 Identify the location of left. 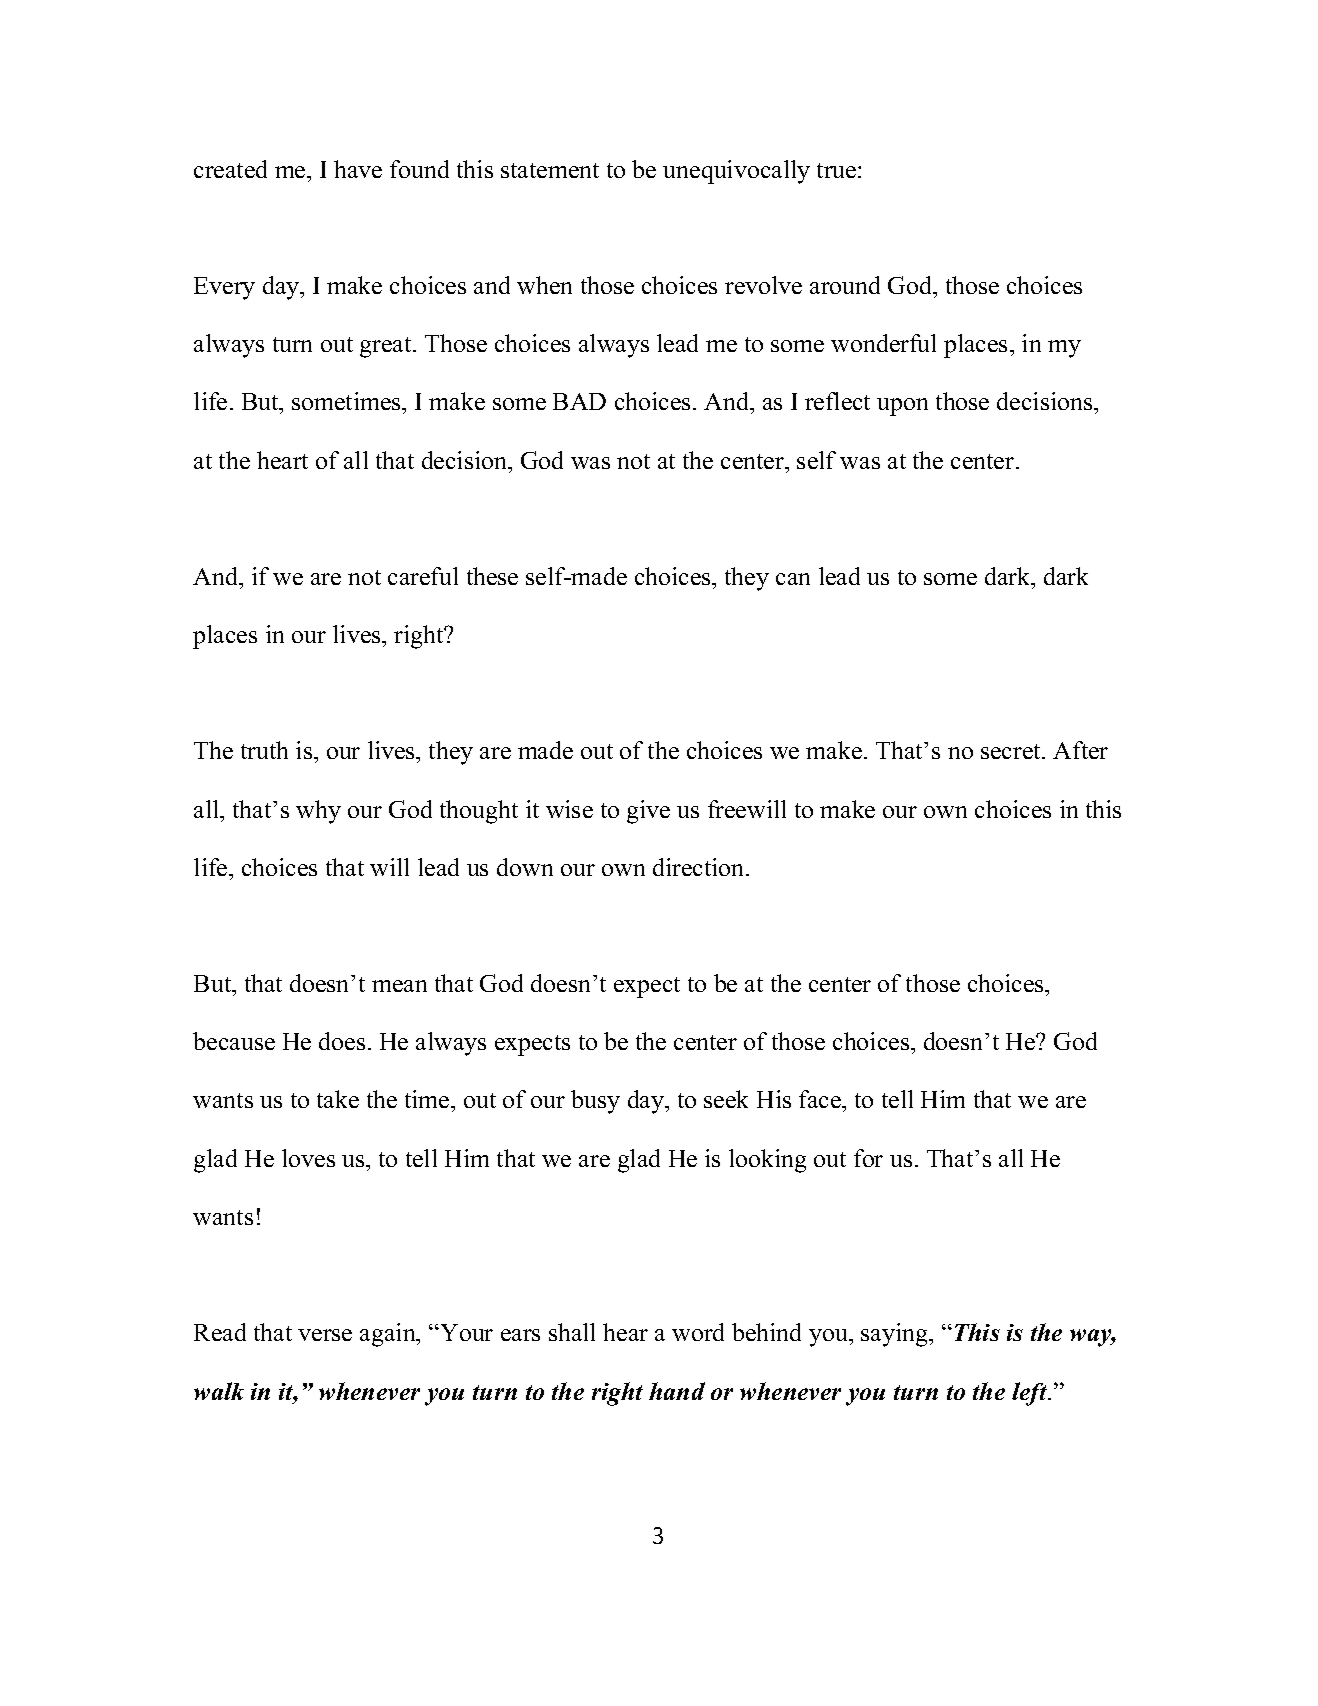
(1031, 1394).
